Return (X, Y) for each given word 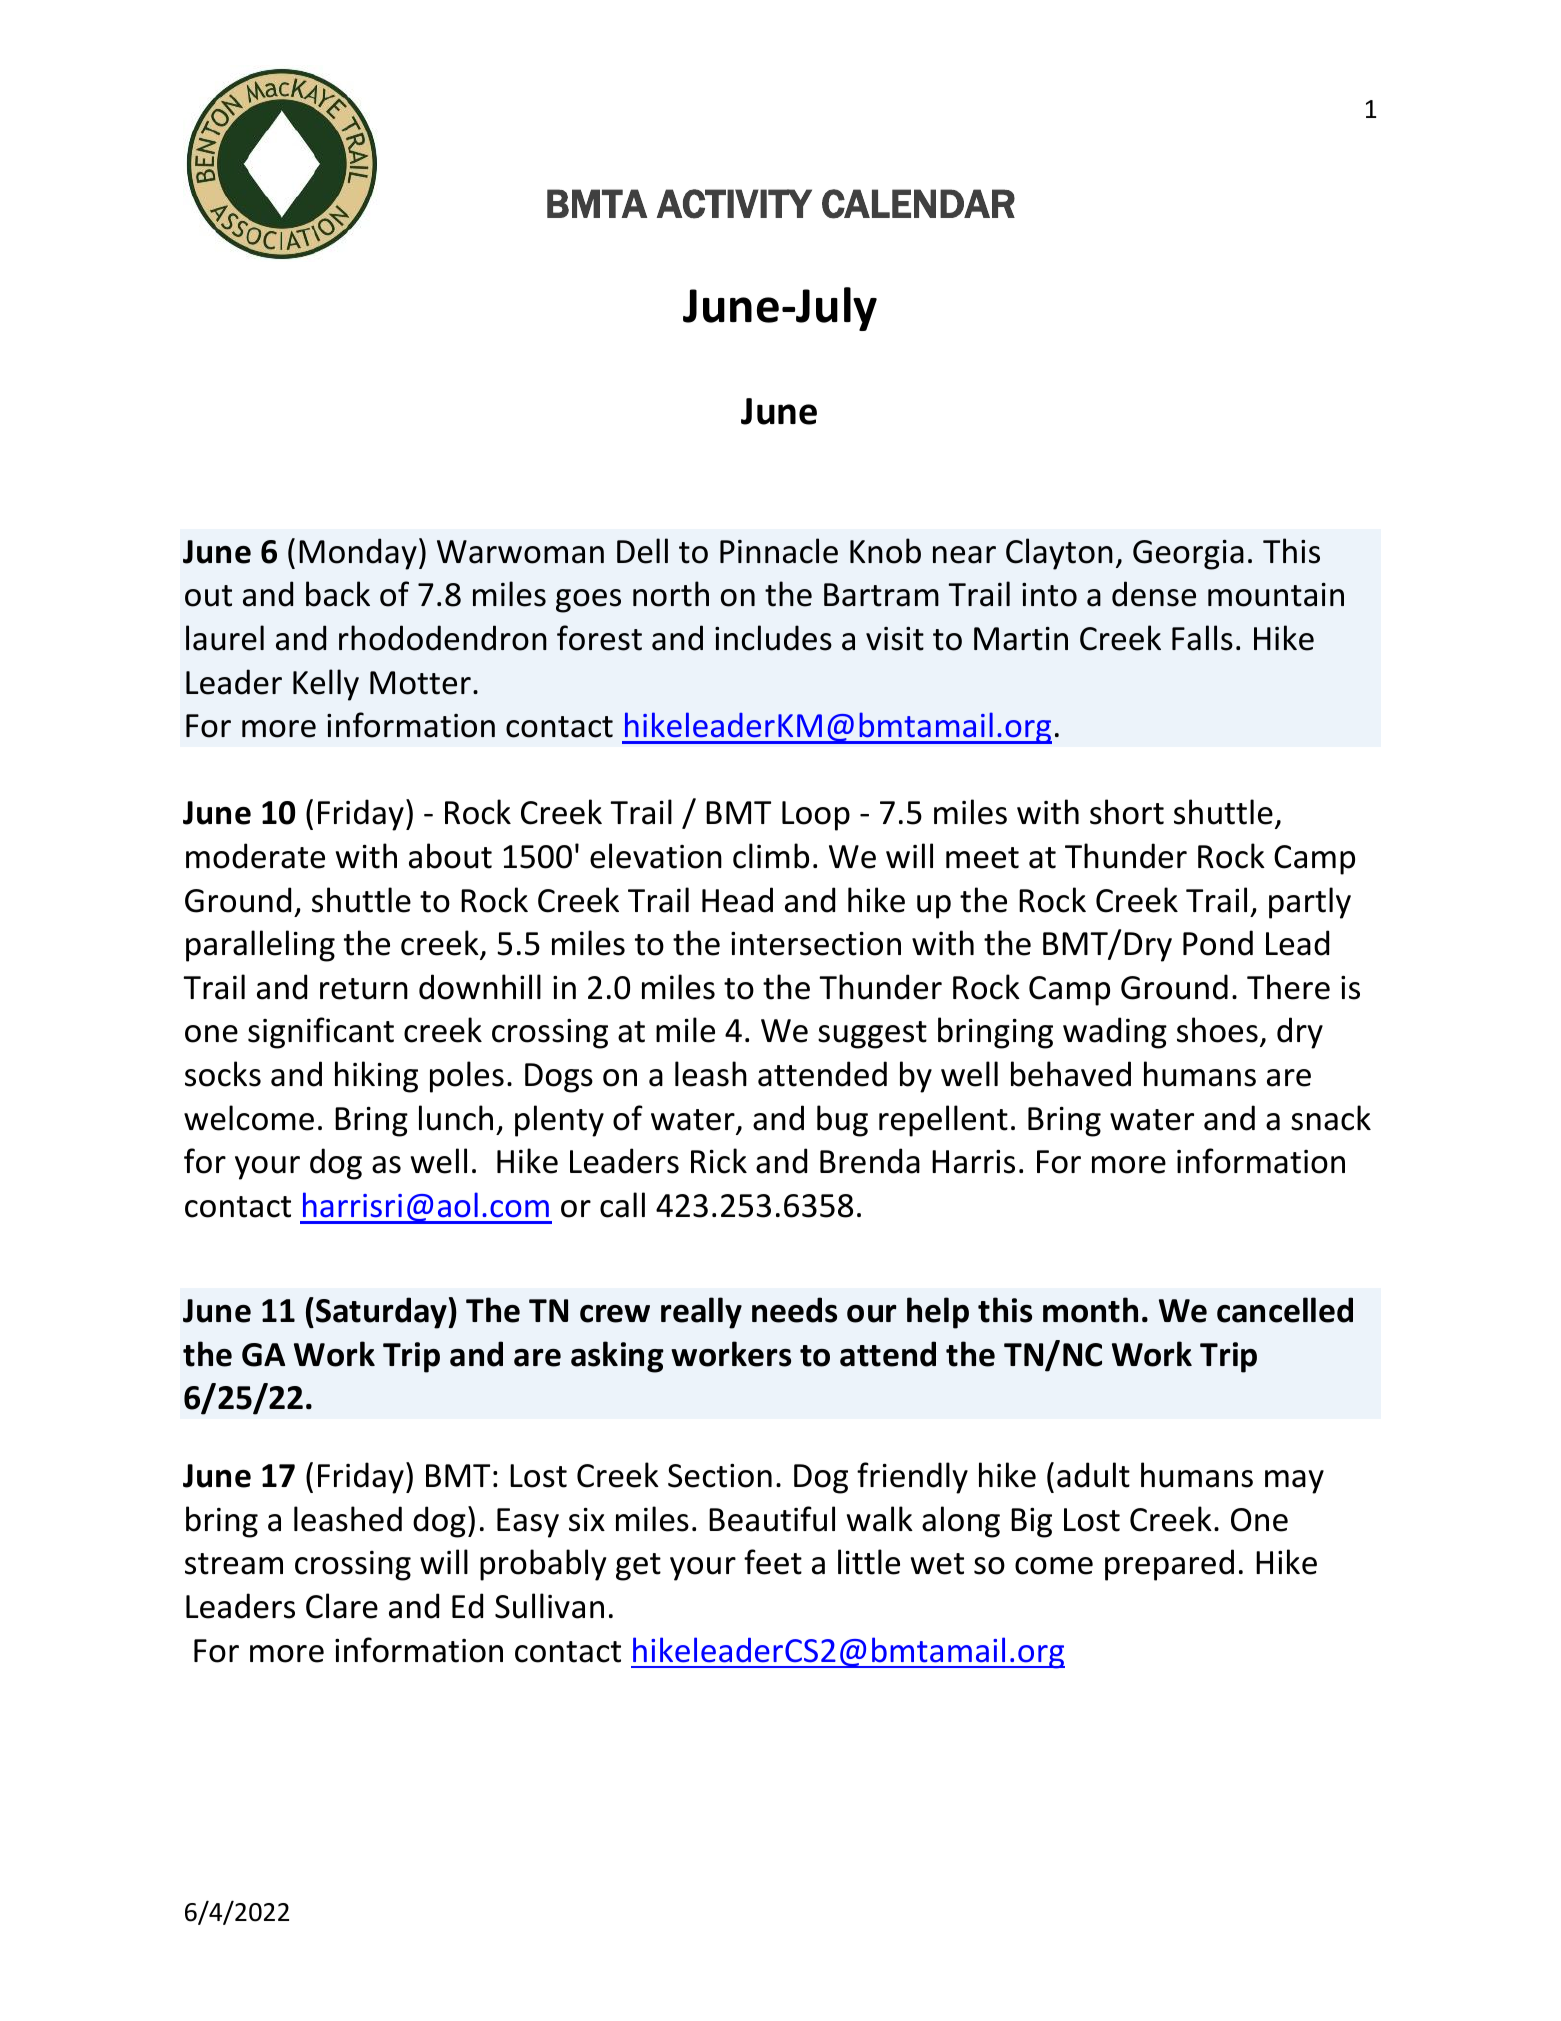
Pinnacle (779, 551)
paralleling (260, 946)
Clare (342, 1606)
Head (737, 900)
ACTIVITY (734, 204)
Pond (1218, 943)
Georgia (1188, 555)
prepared (1169, 1565)
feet (773, 1562)
